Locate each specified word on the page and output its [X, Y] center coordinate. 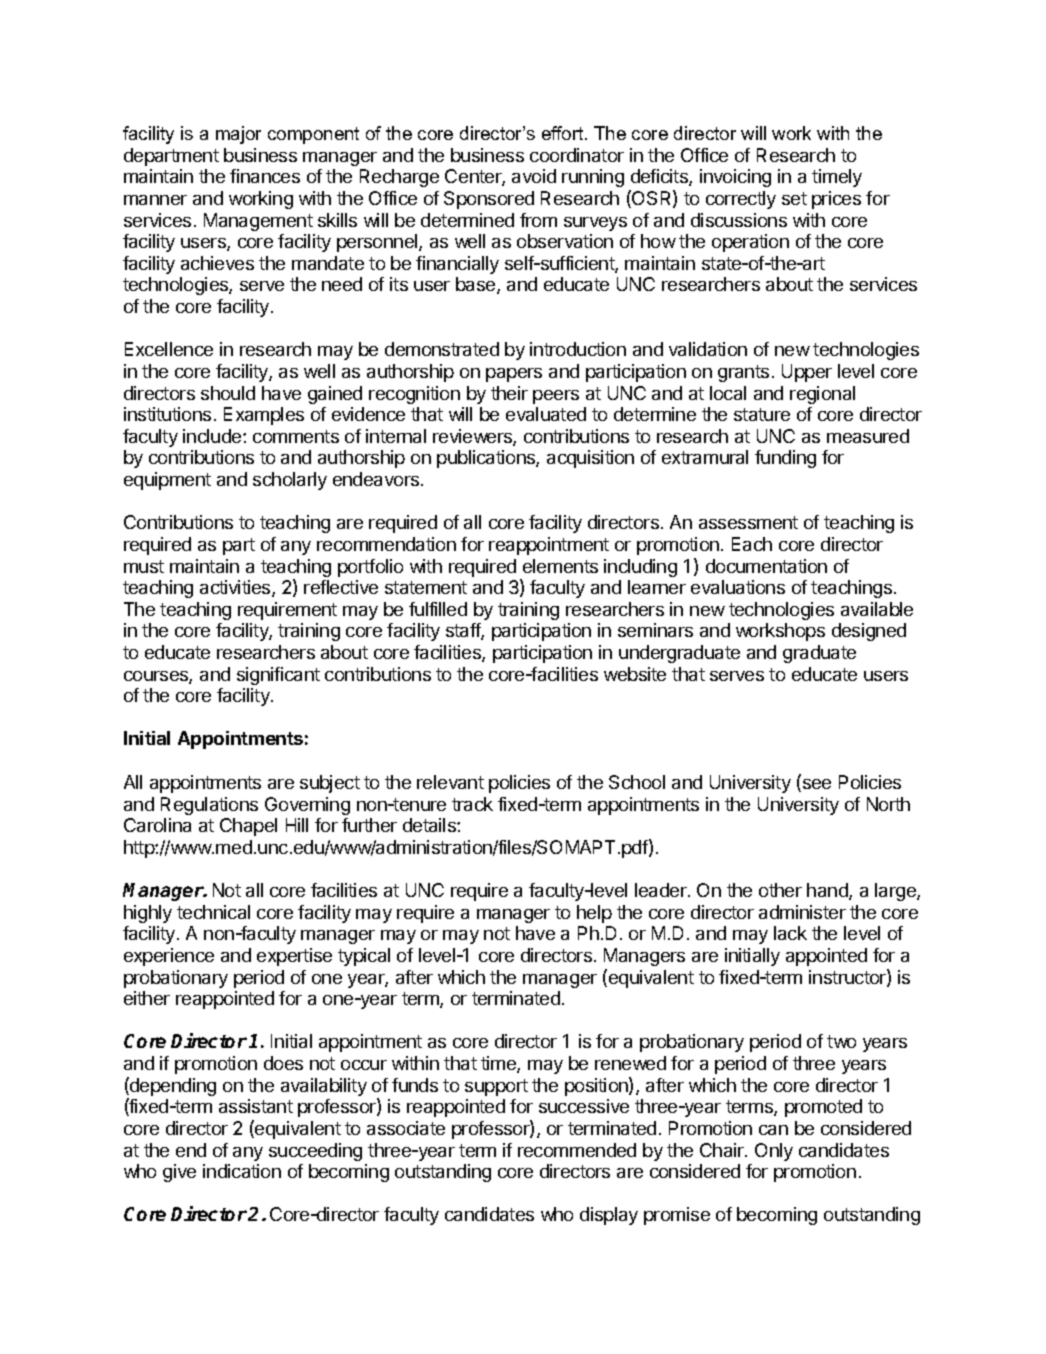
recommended [577, 1150]
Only [774, 1152]
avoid [534, 176]
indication [242, 1171]
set [794, 198]
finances [265, 176]
